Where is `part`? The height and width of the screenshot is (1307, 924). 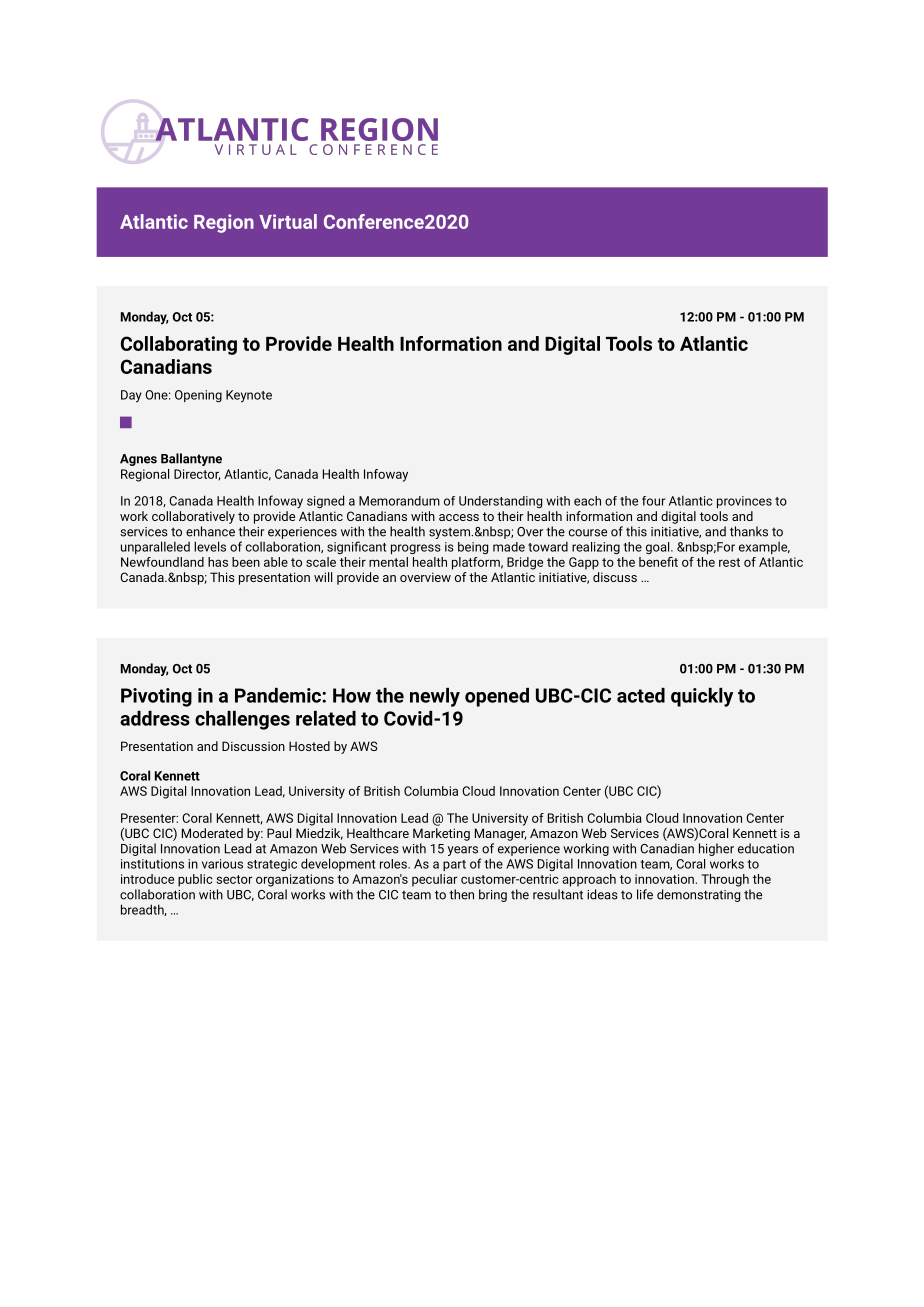 part is located at coordinates (454, 865).
